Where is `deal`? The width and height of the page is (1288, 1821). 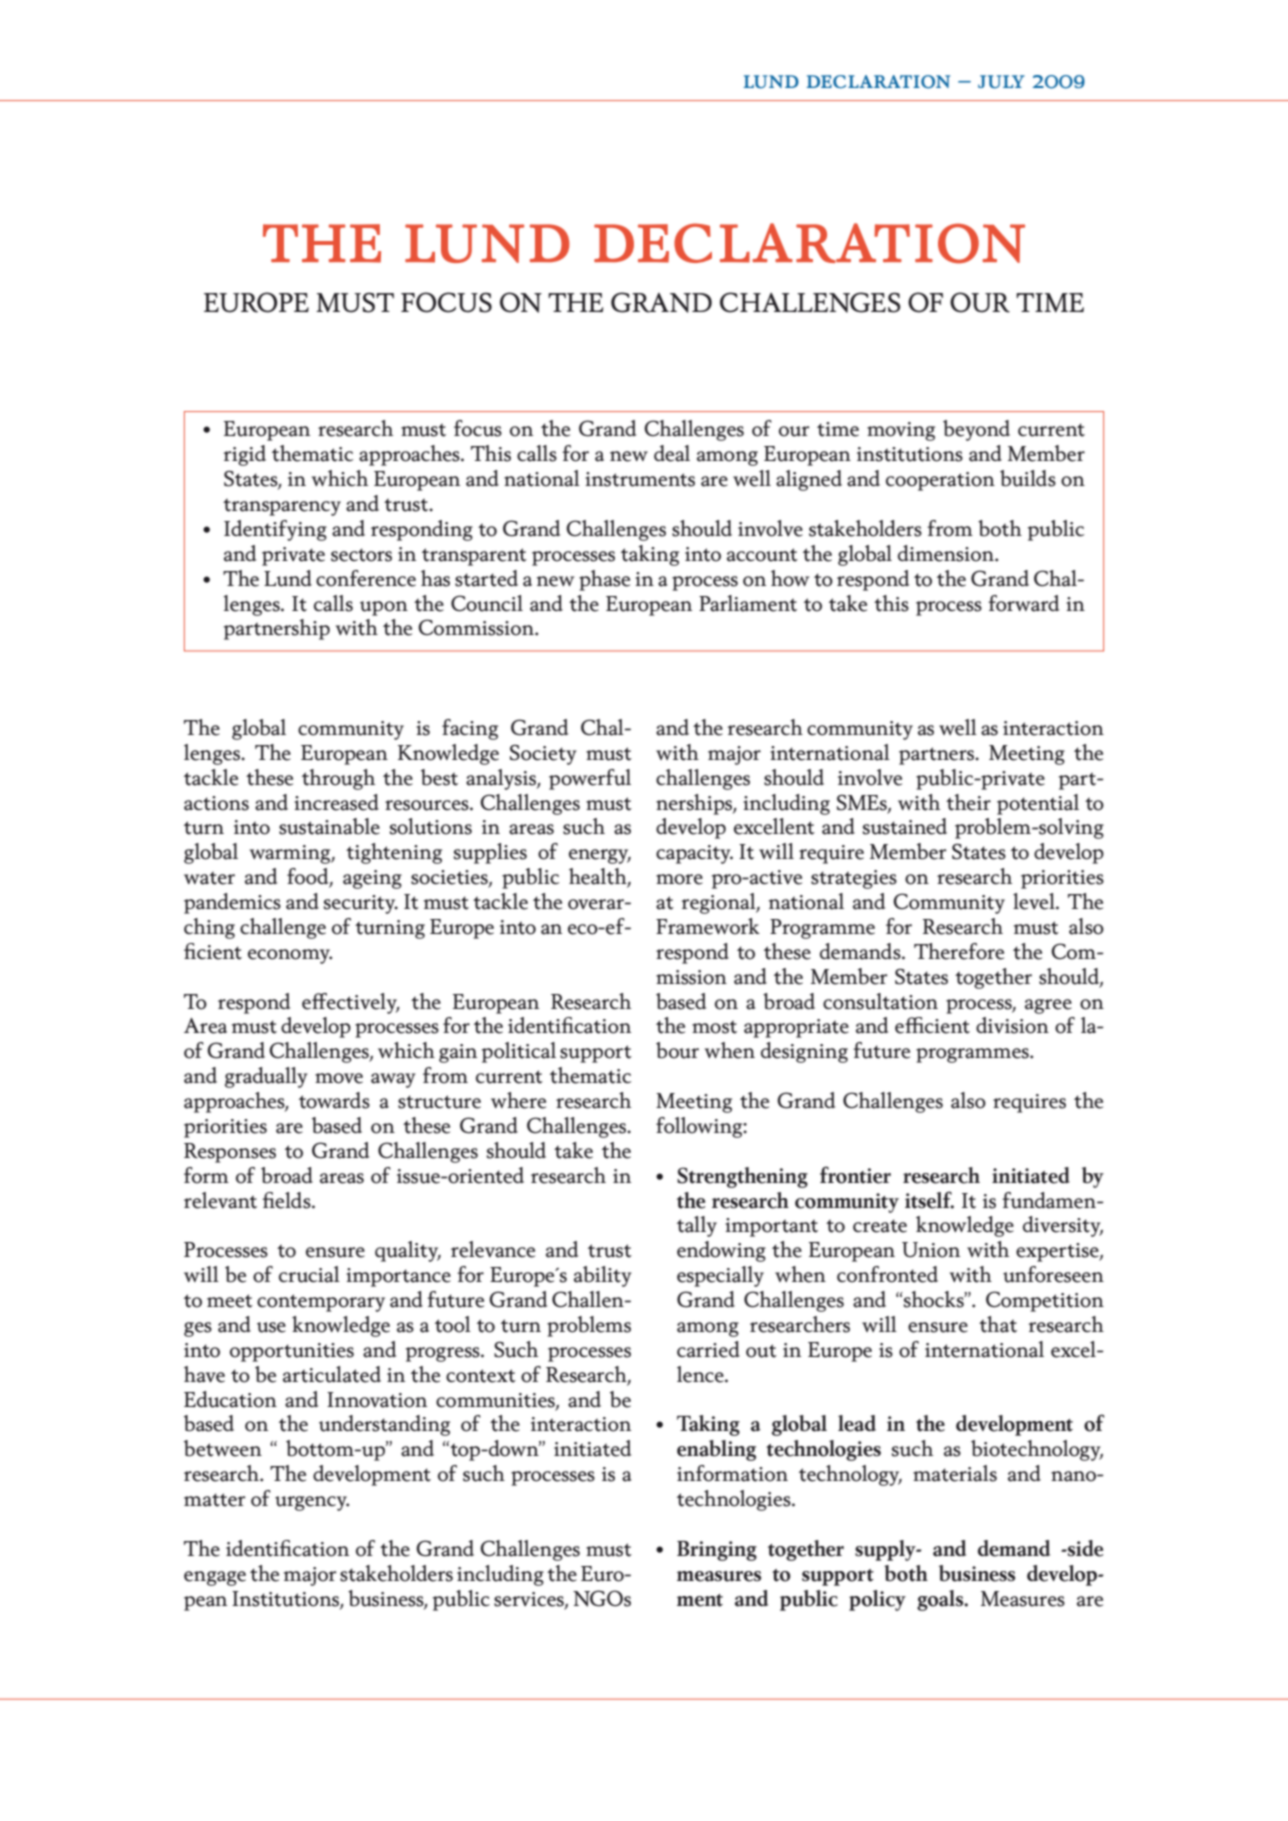 deal is located at coordinates (672, 453).
